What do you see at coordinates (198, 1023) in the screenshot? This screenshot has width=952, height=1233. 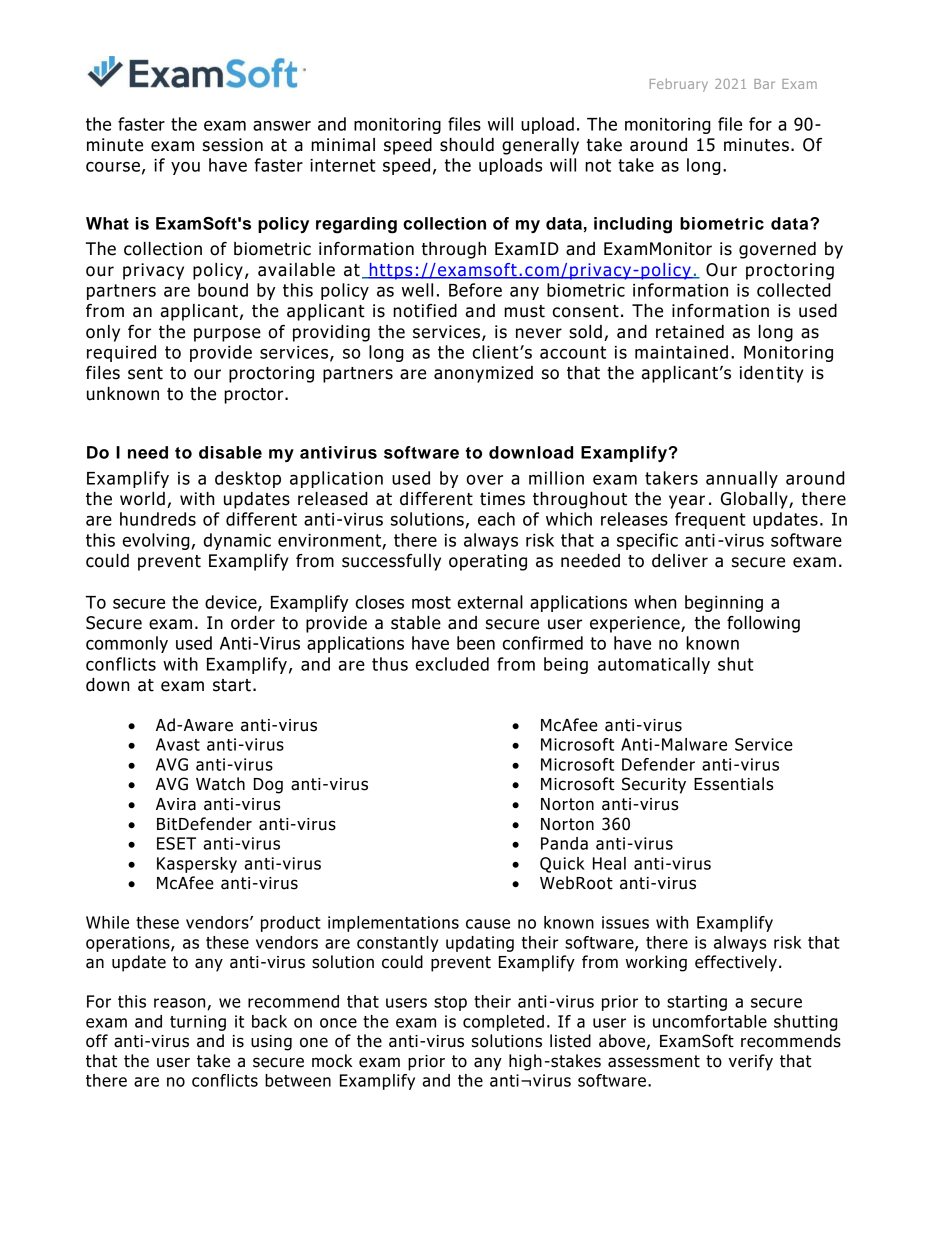 I see `turning` at bounding box center [198, 1023].
